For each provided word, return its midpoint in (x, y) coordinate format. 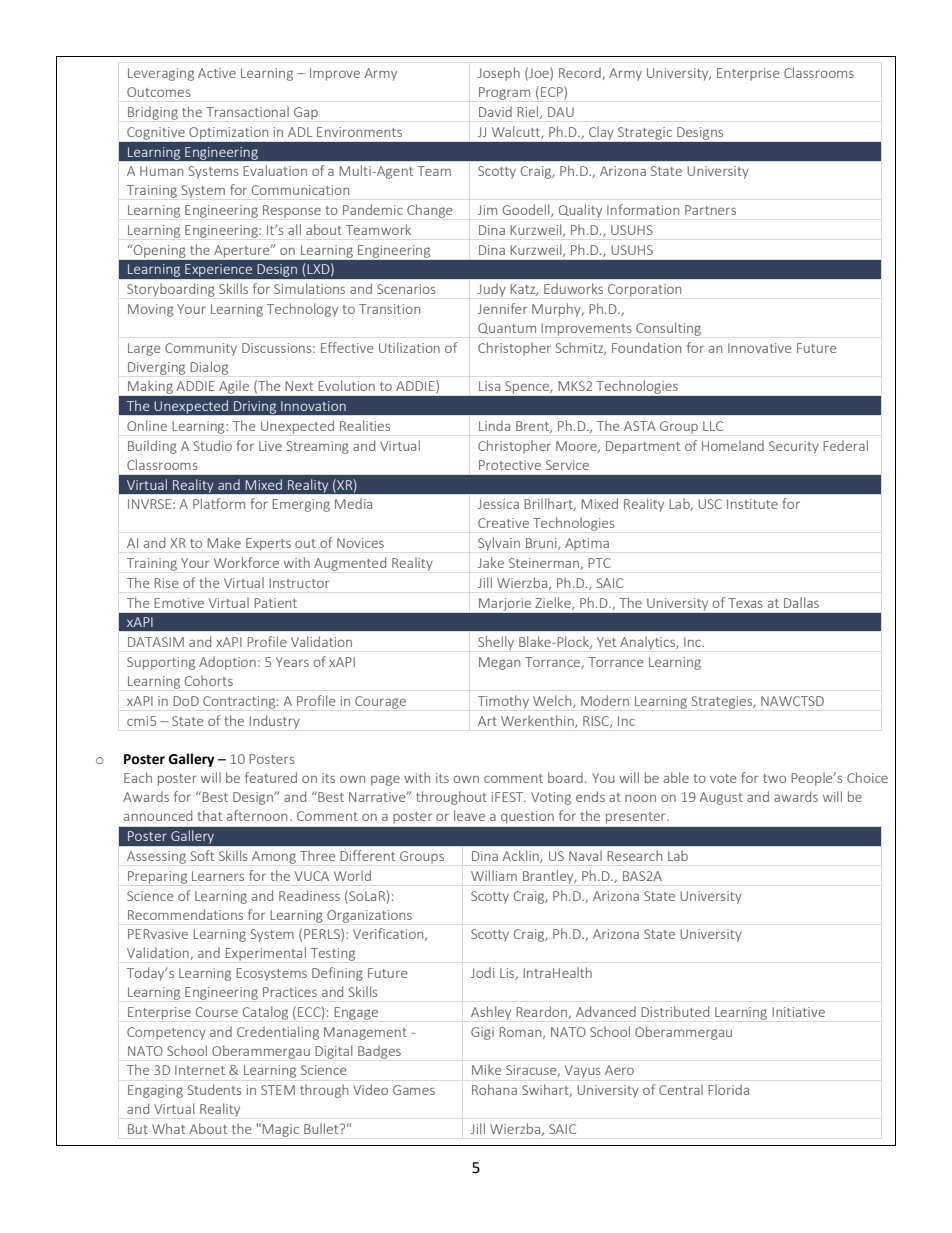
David (495, 111)
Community (201, 349)
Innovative (759, 348)
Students (215, 1089)
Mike (486, 1069)
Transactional (247, 111)
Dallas (801, 602)
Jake (491, 562)
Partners (710, 210)
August (721, 798)
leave (469, 815)
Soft (202, 855)
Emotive (179, 603)
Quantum (507, 328)
